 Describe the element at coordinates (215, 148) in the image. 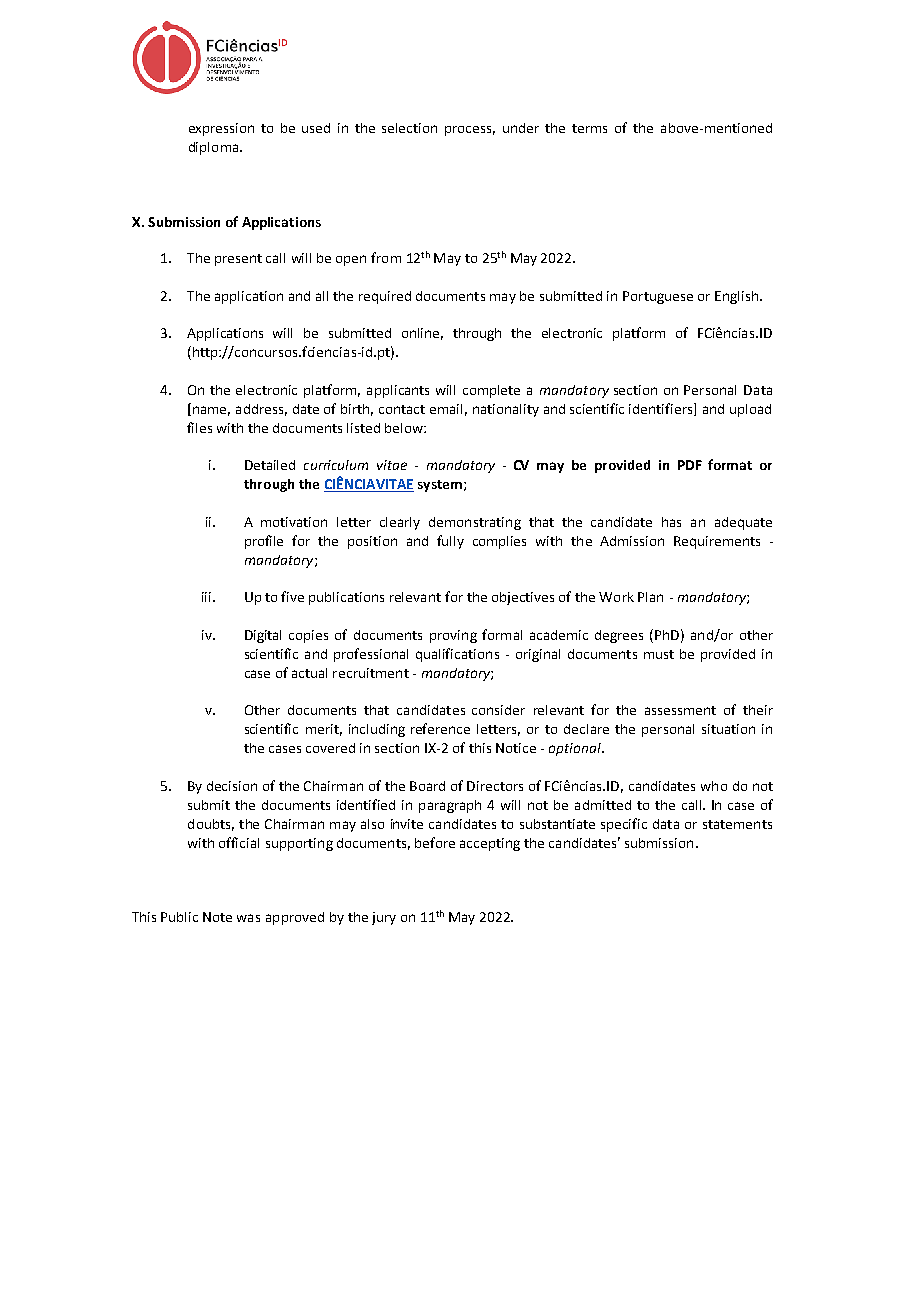

I see `diploma` at that location.
